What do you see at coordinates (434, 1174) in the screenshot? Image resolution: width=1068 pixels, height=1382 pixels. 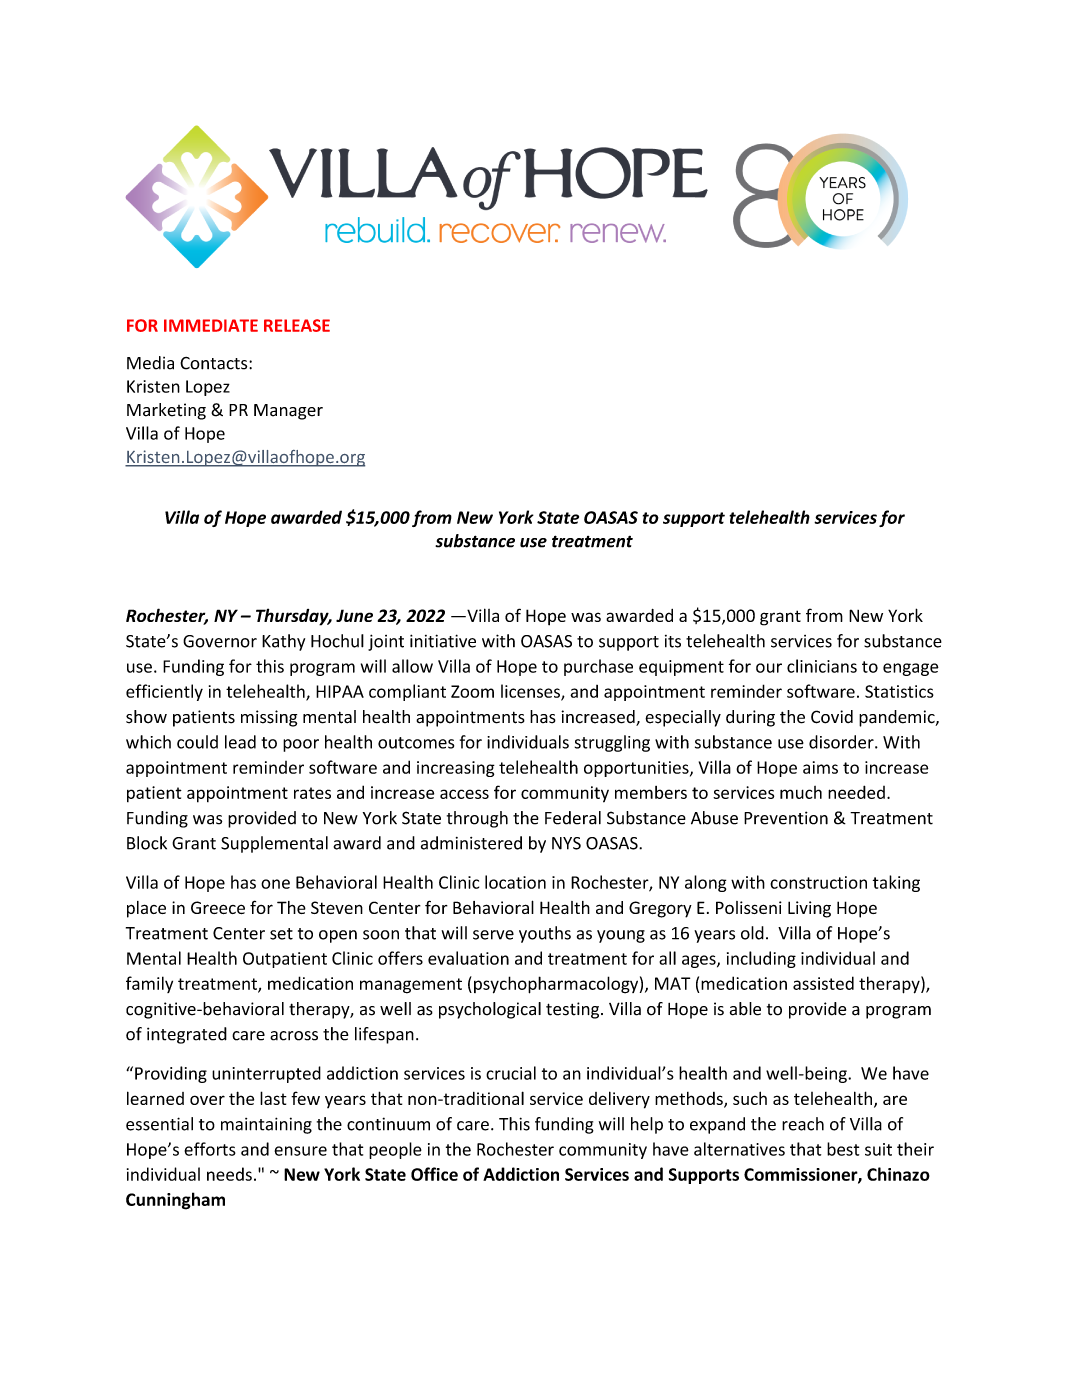 I see `Office` at bounding box center [434, 1174].
